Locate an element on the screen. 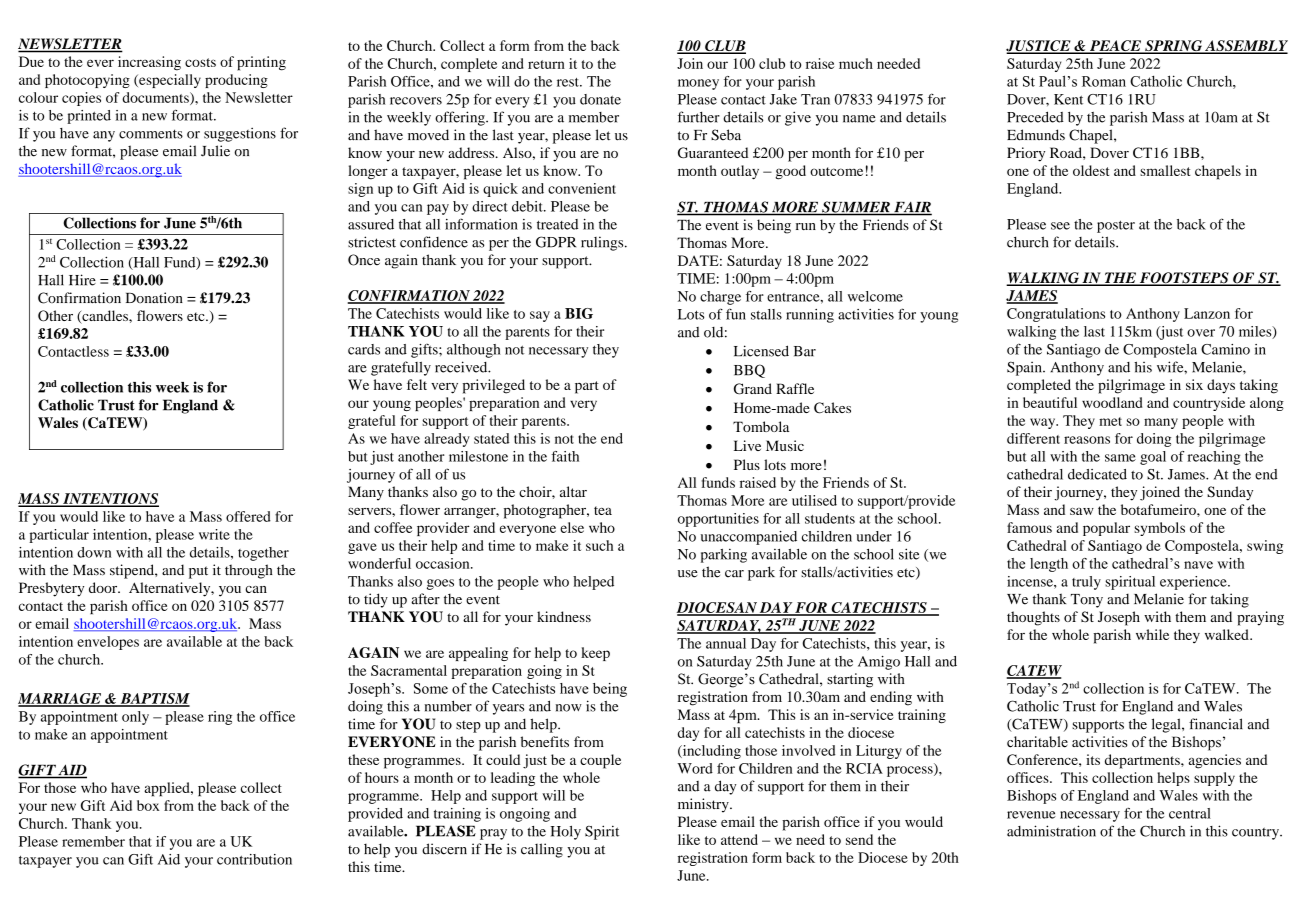  faith is located at coordinates (565, 456).
